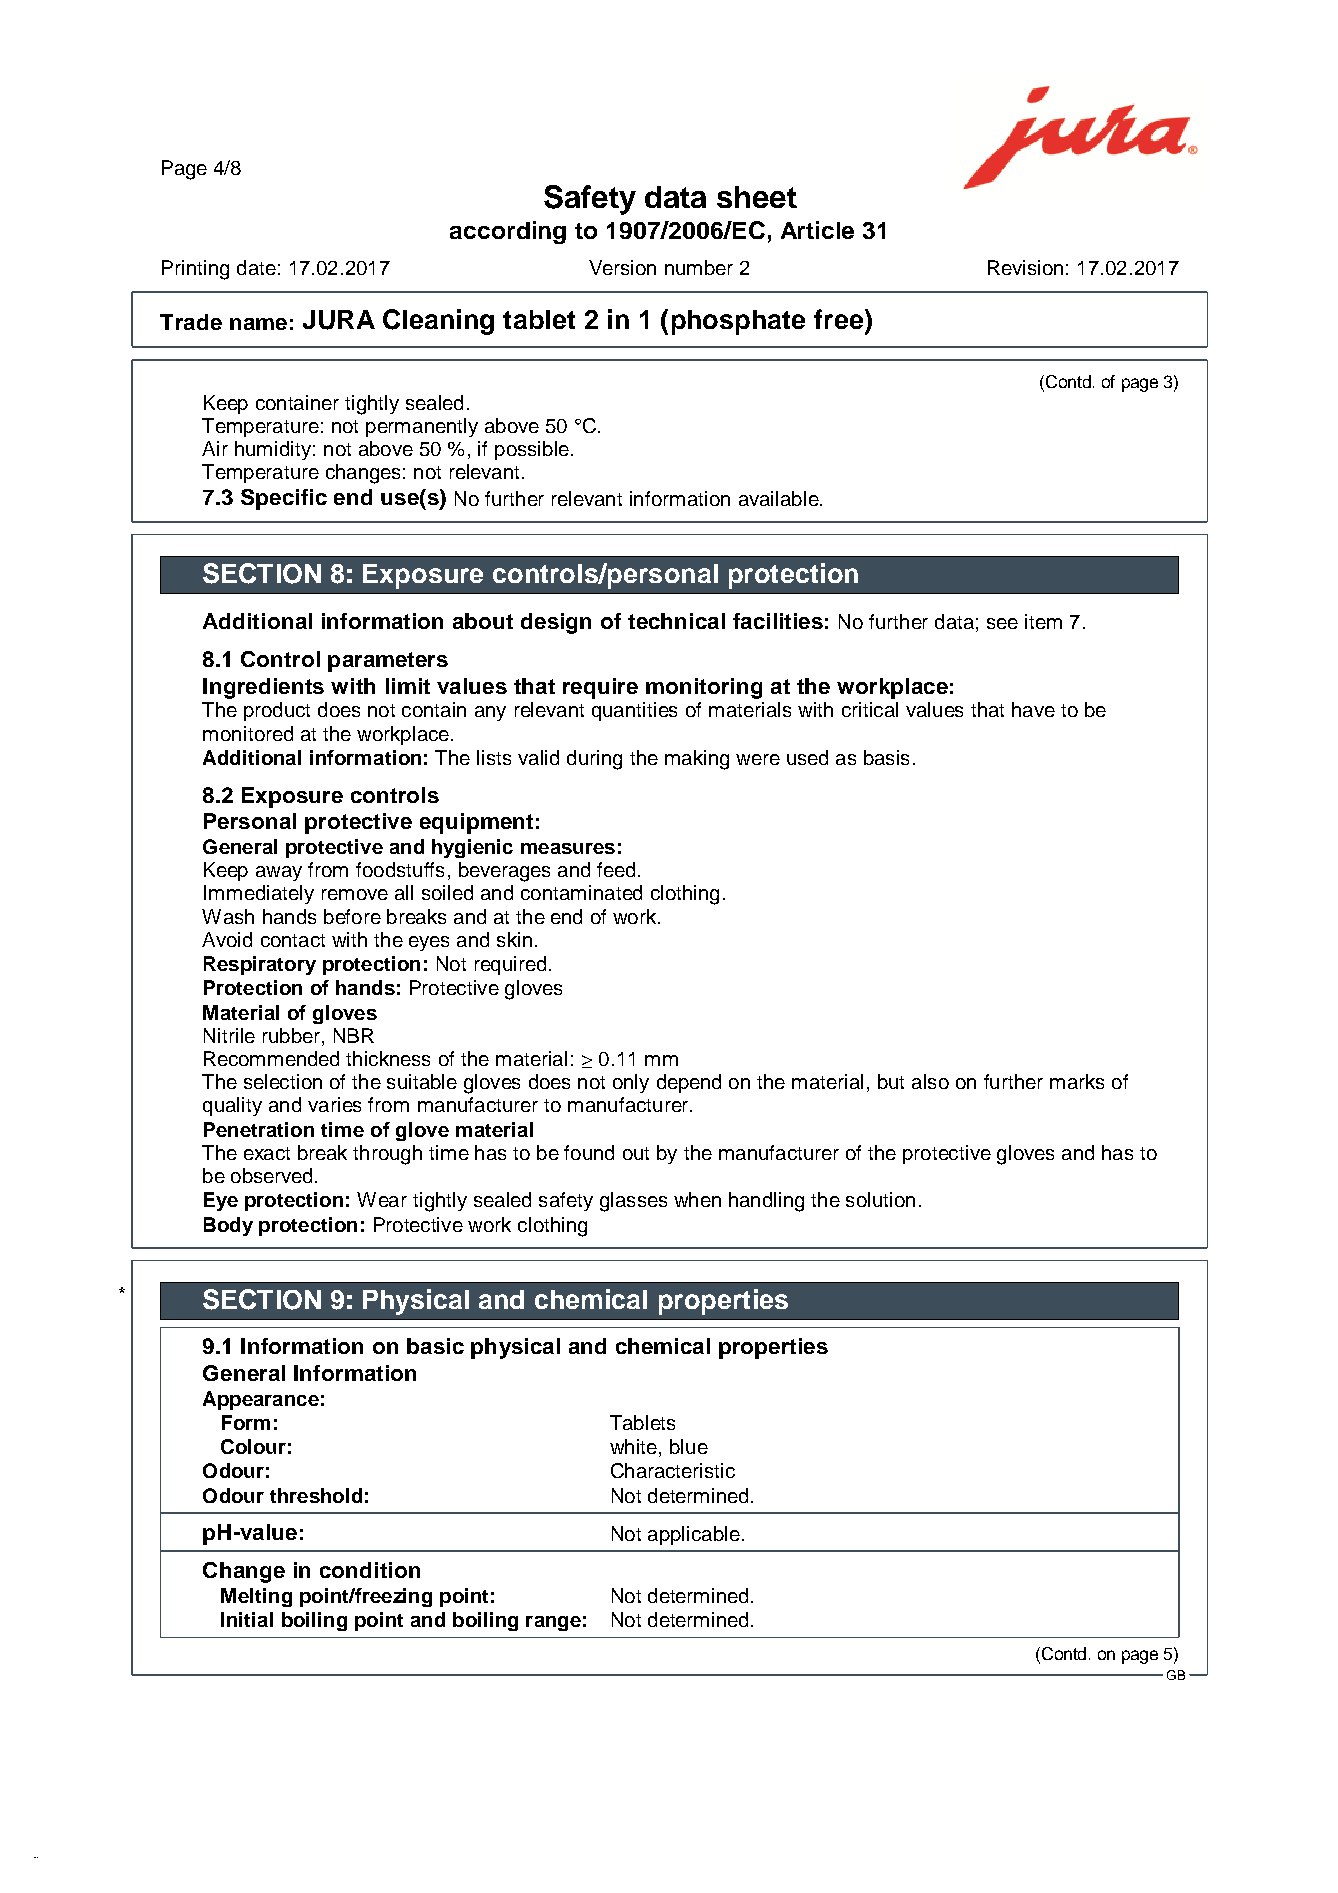 The width and height of the screenshot is (1338, 1893). What do you see at coordinates (256, 267) in the screenshot?
I see `date` at bounding box center [256, 267].
